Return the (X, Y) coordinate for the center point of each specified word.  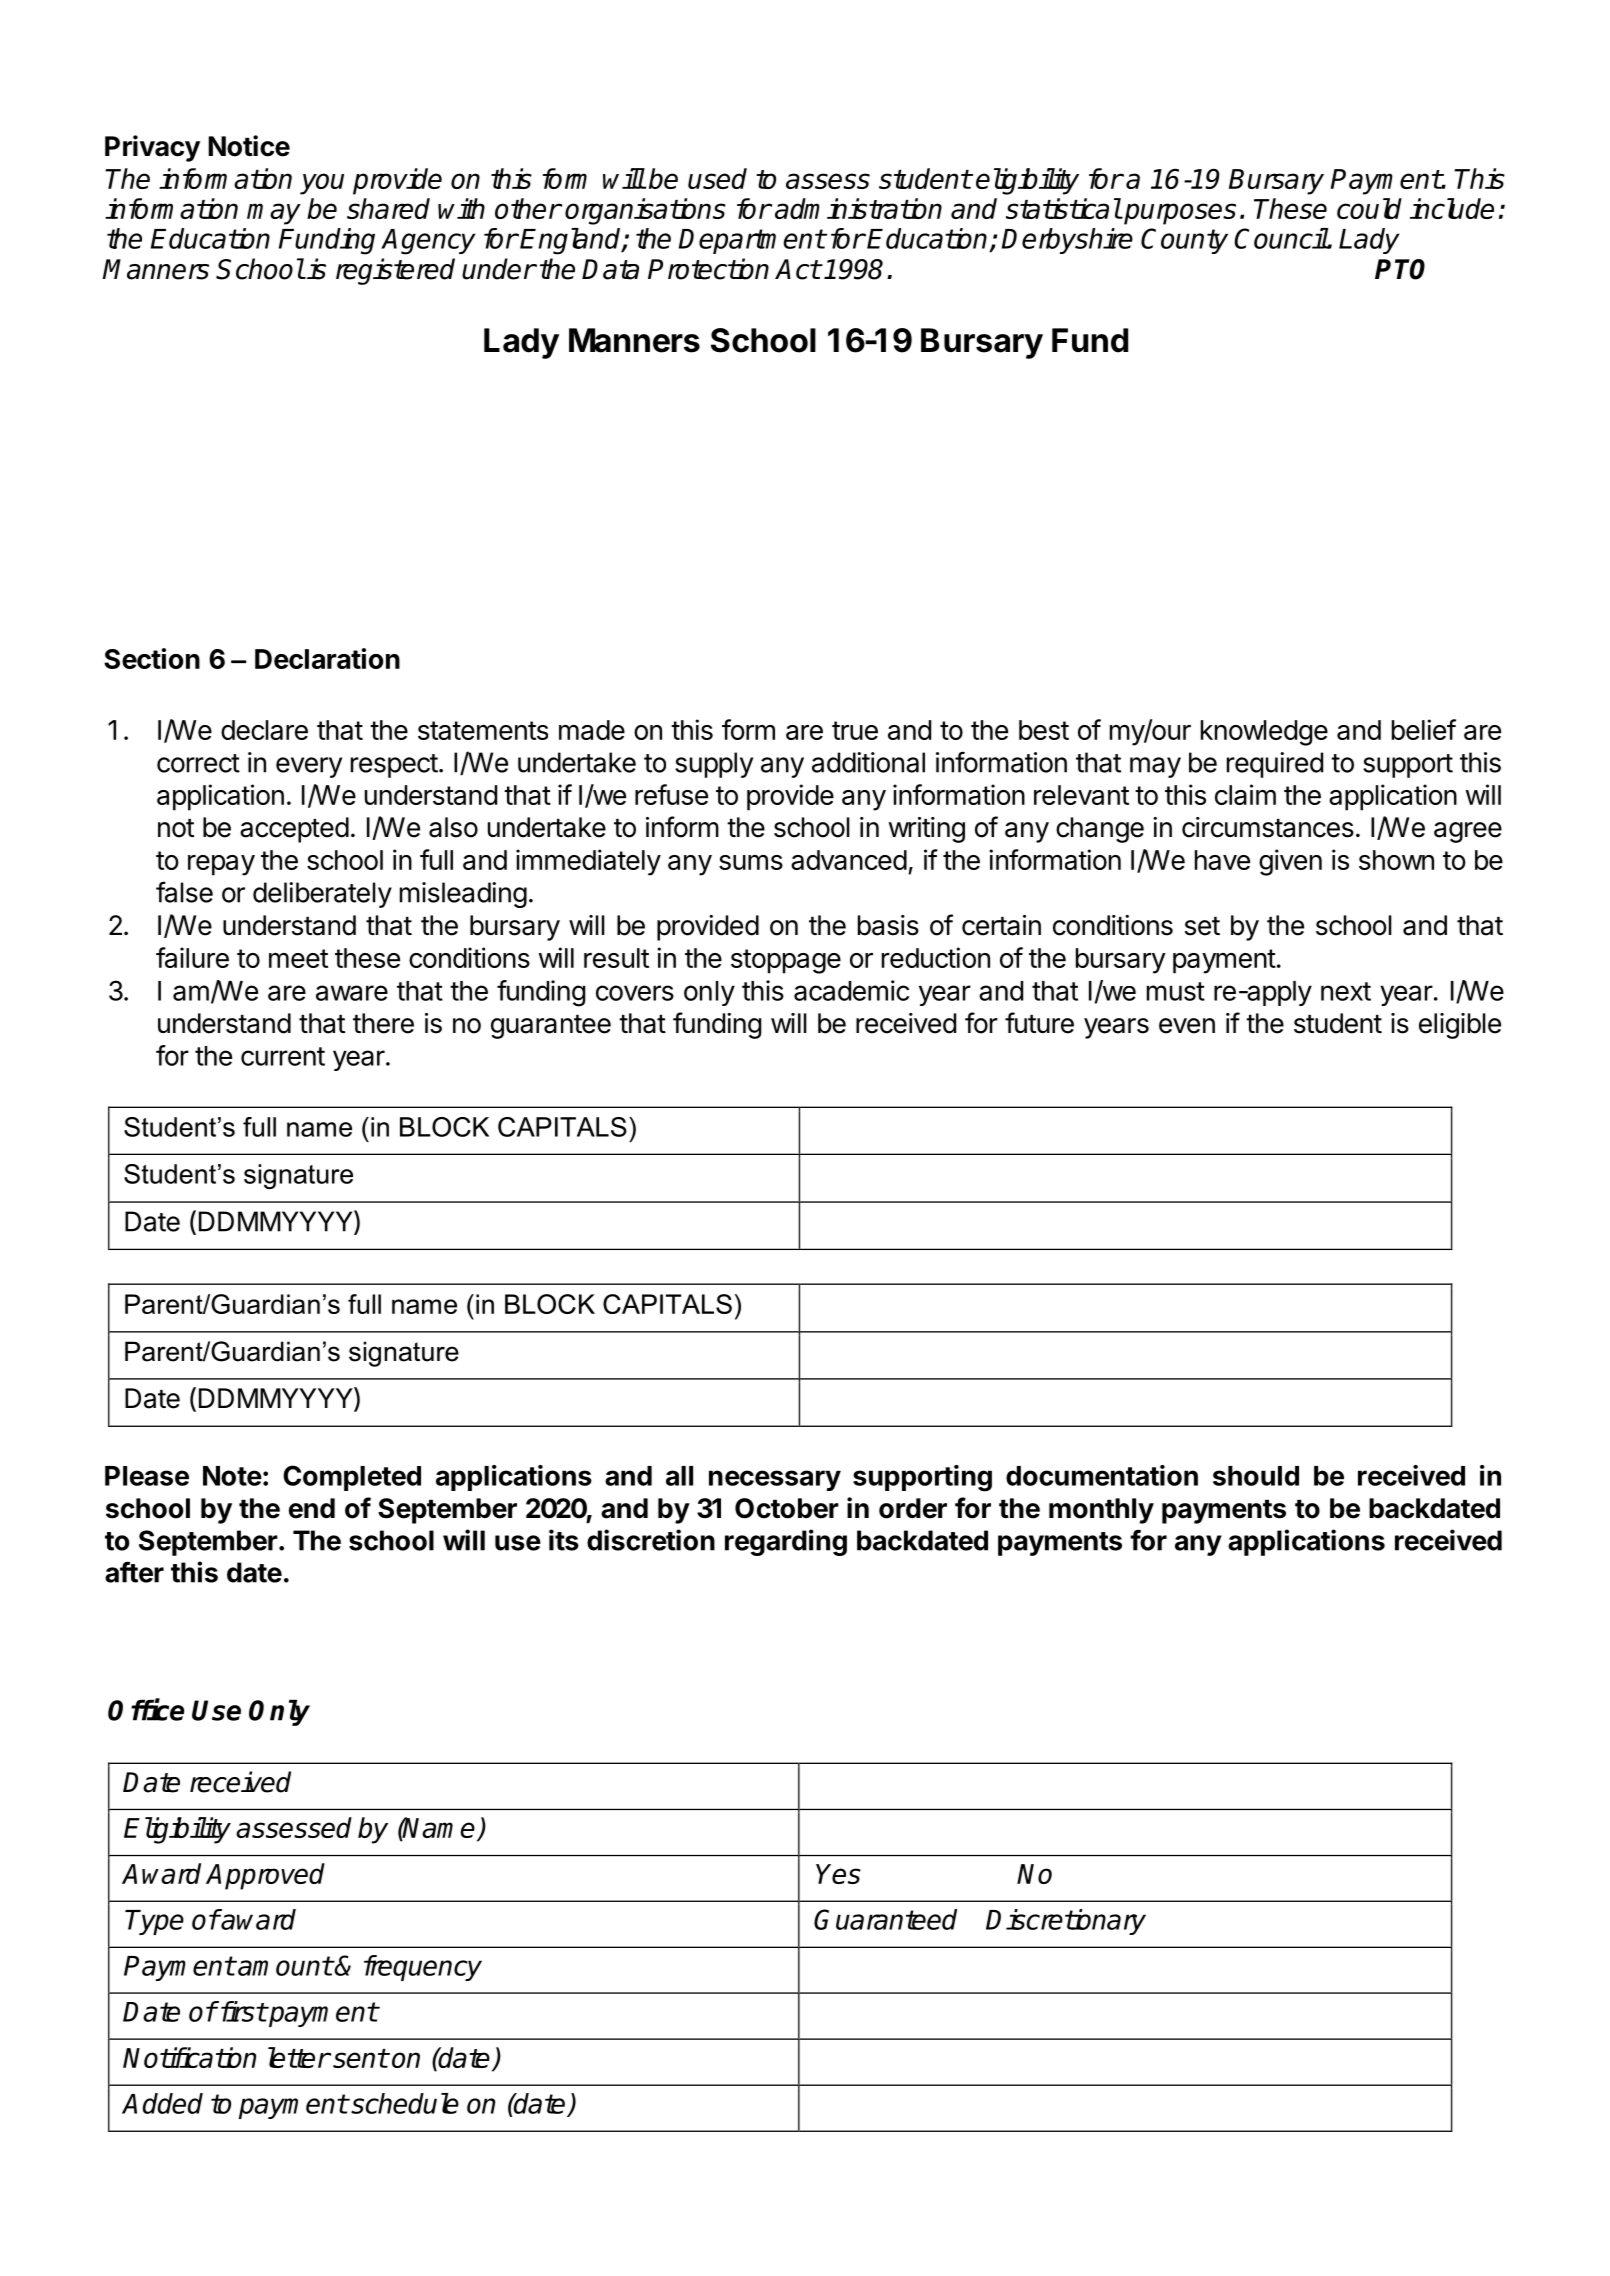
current (283, 1056)
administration (858, 208)
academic (851, 990)
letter (299, 2057)
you (322, 184)
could (1369, 208)
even (1187, 1026)
